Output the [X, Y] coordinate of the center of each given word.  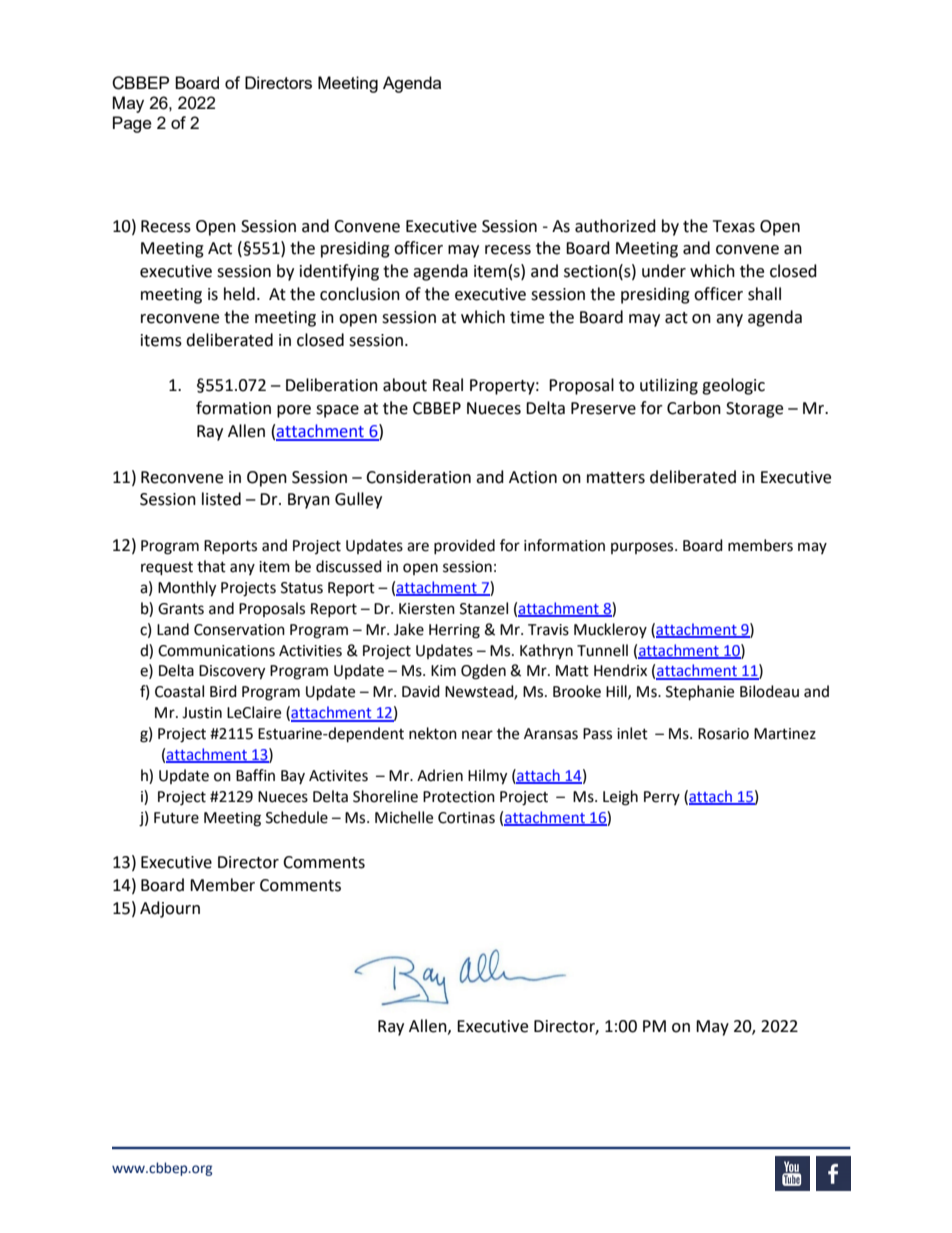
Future [176, 818]
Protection [459, 797]
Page [132, 124]
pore [294, 411]
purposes [643, 548]
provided [464, 546]
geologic [733, 386]
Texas [734, 226]
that [211, 566]
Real [448, 385]
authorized [615, 226]
